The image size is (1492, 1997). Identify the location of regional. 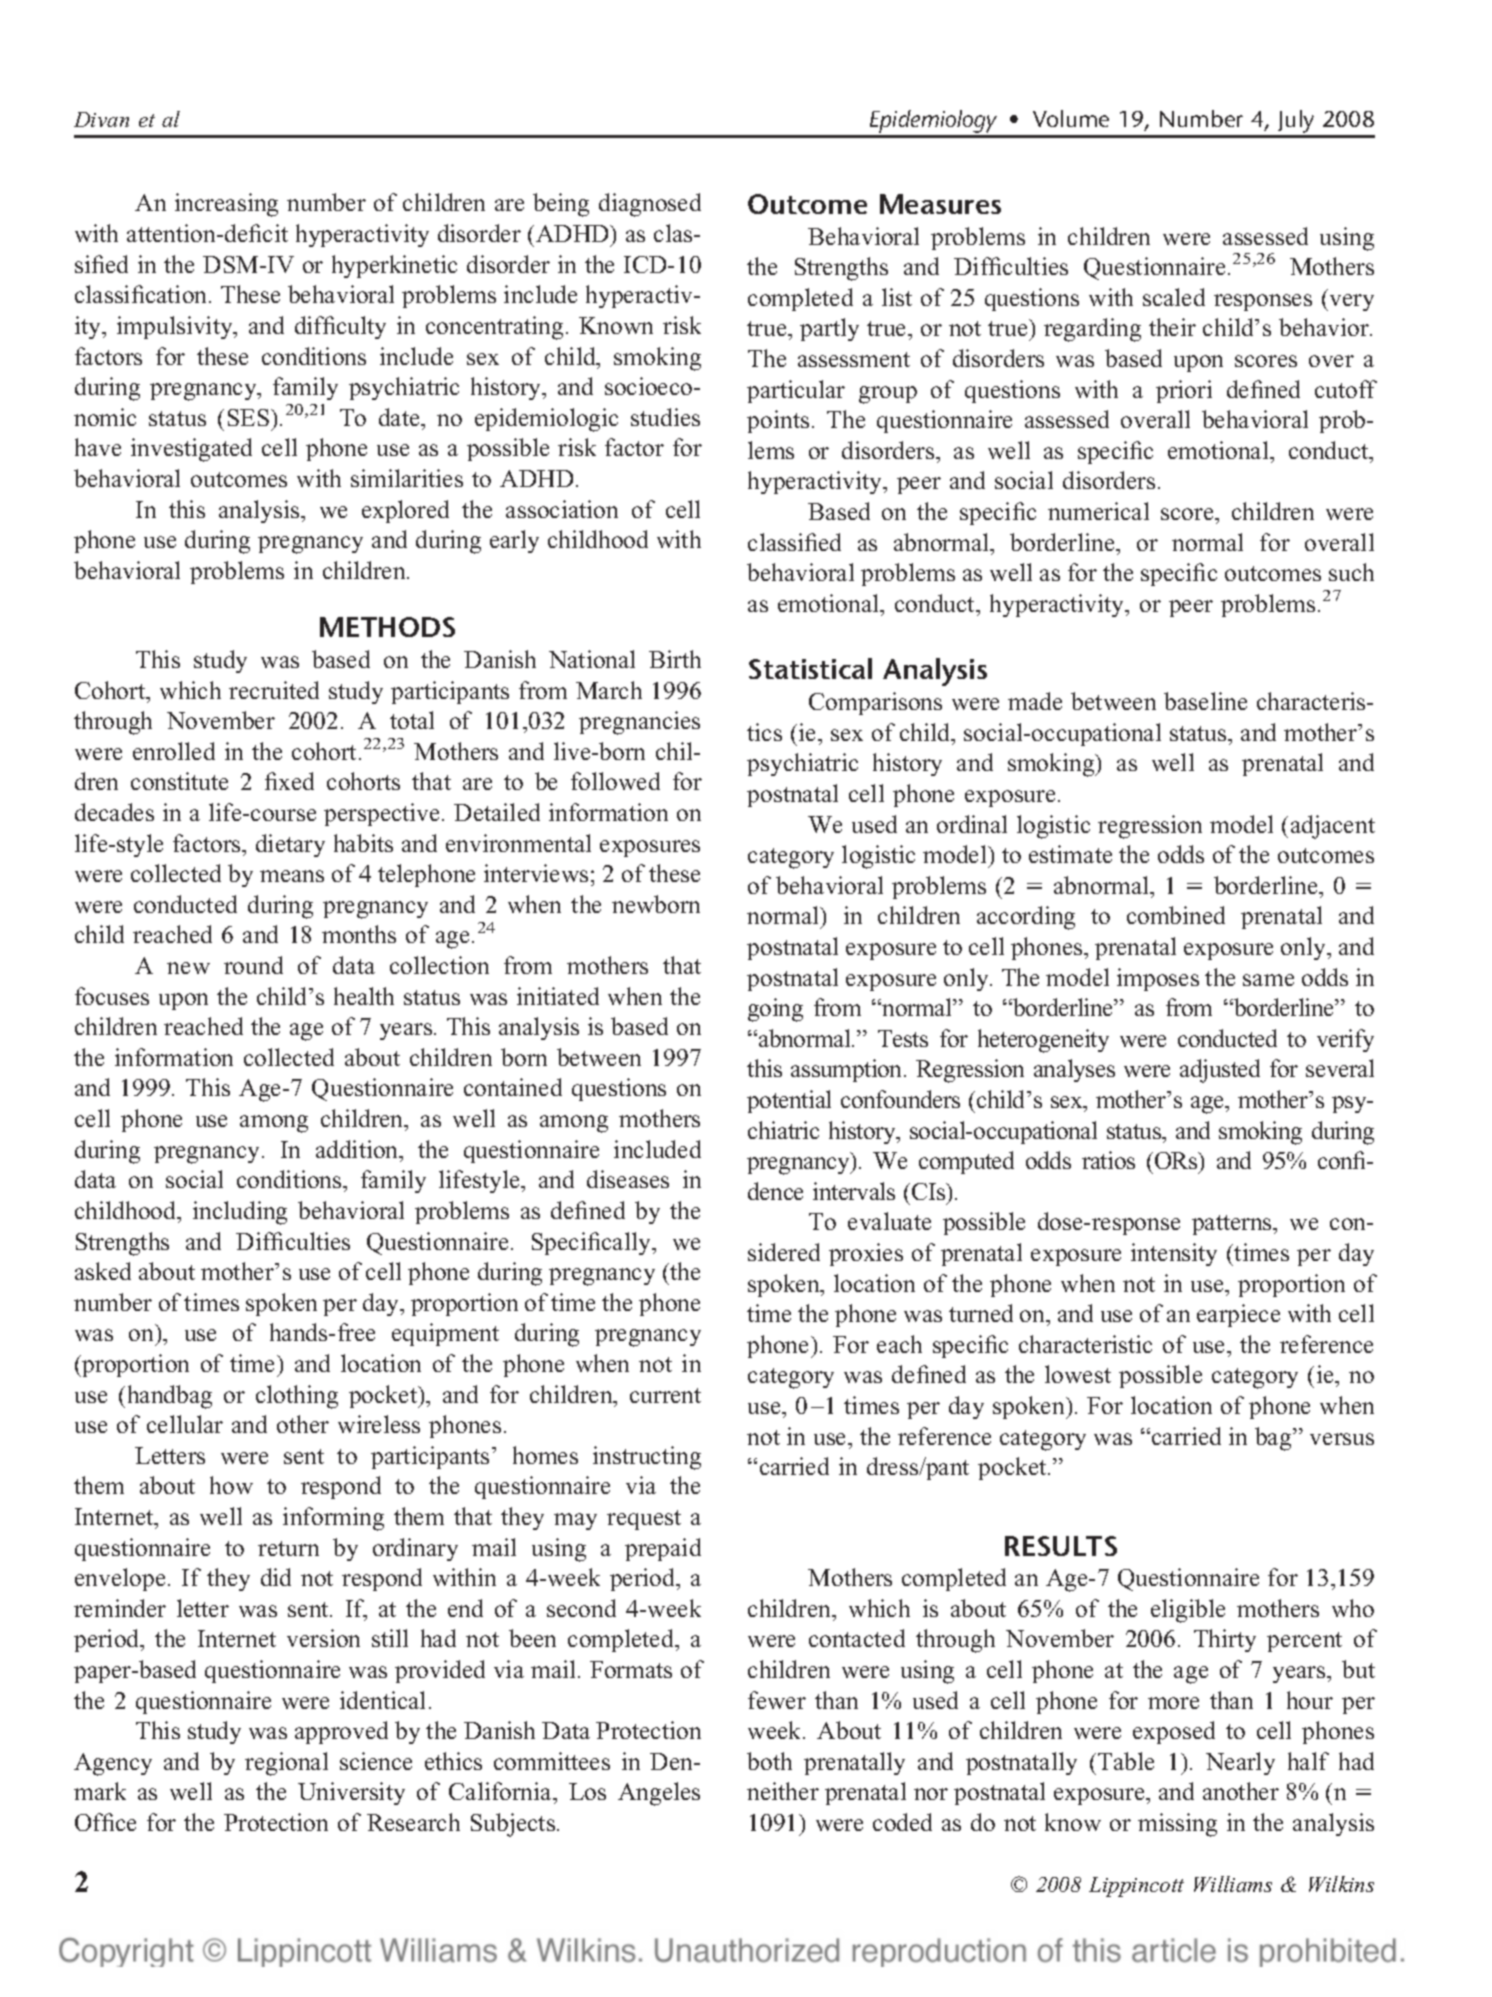
(286, 1764).
